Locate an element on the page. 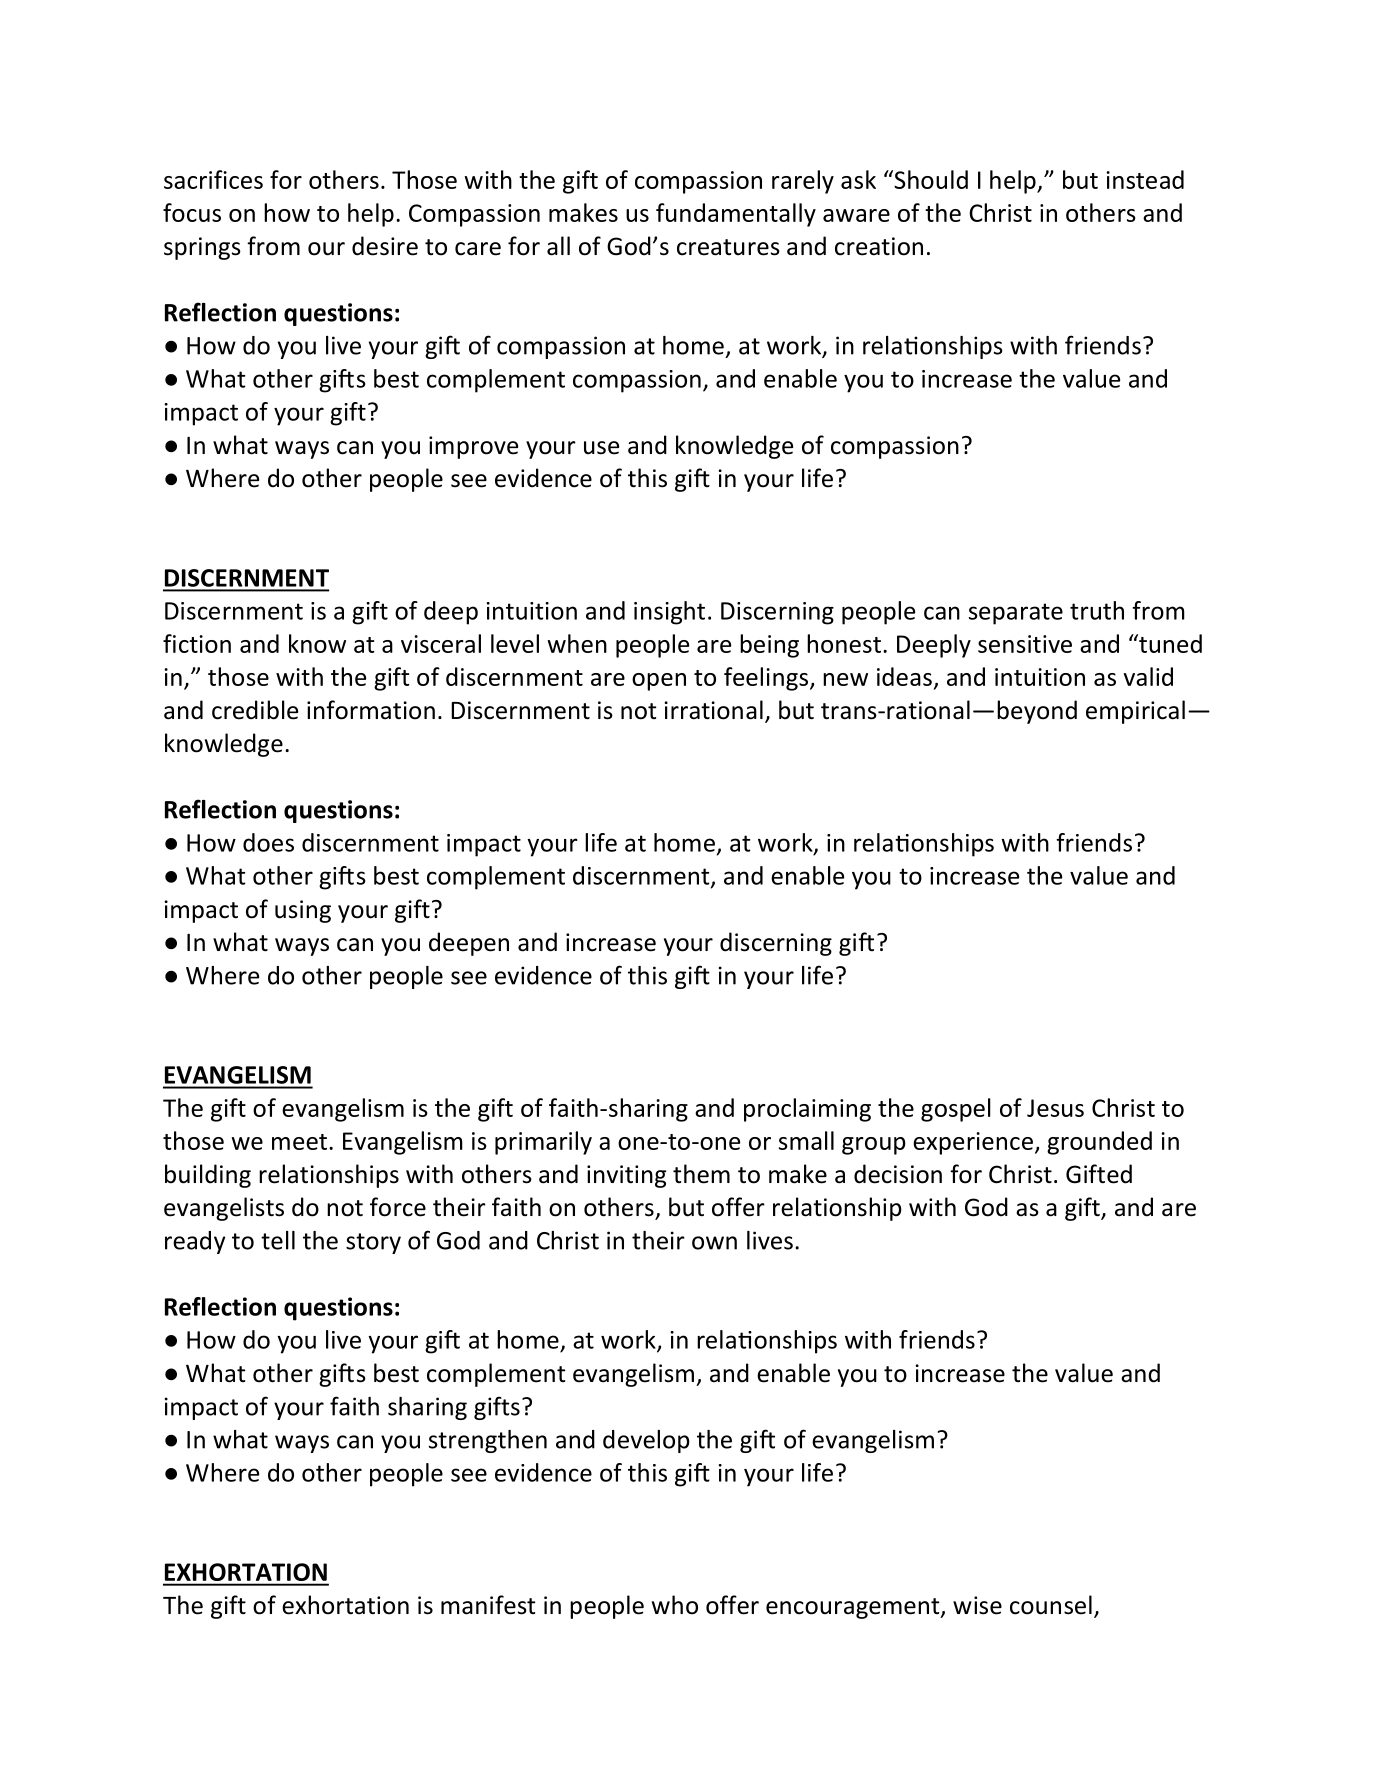 This document has height=1792, width=1385. using is located at coordinates (303, 911).
